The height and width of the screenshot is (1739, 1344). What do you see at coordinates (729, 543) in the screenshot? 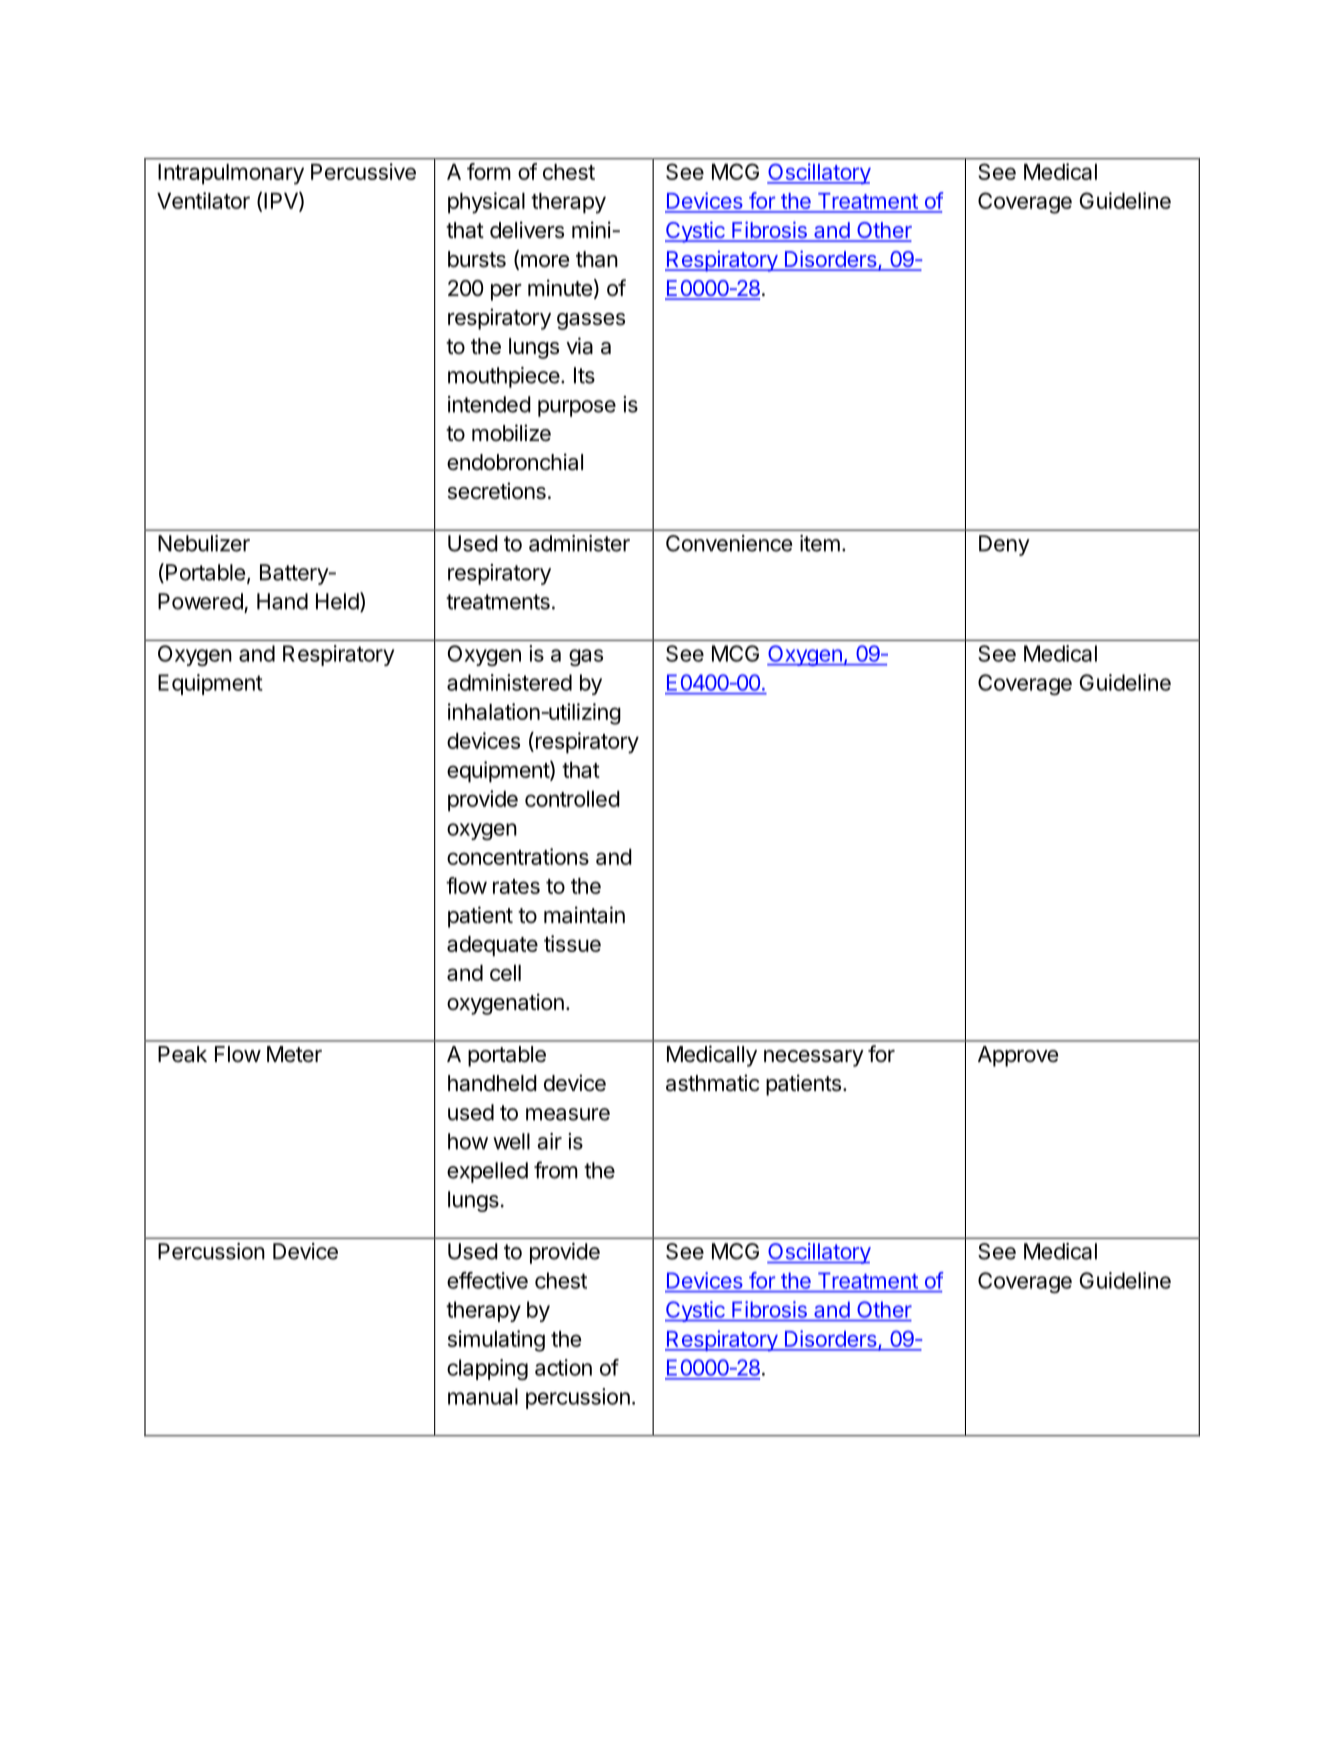
I see `Convenience` at bounding box center [729, 543].
